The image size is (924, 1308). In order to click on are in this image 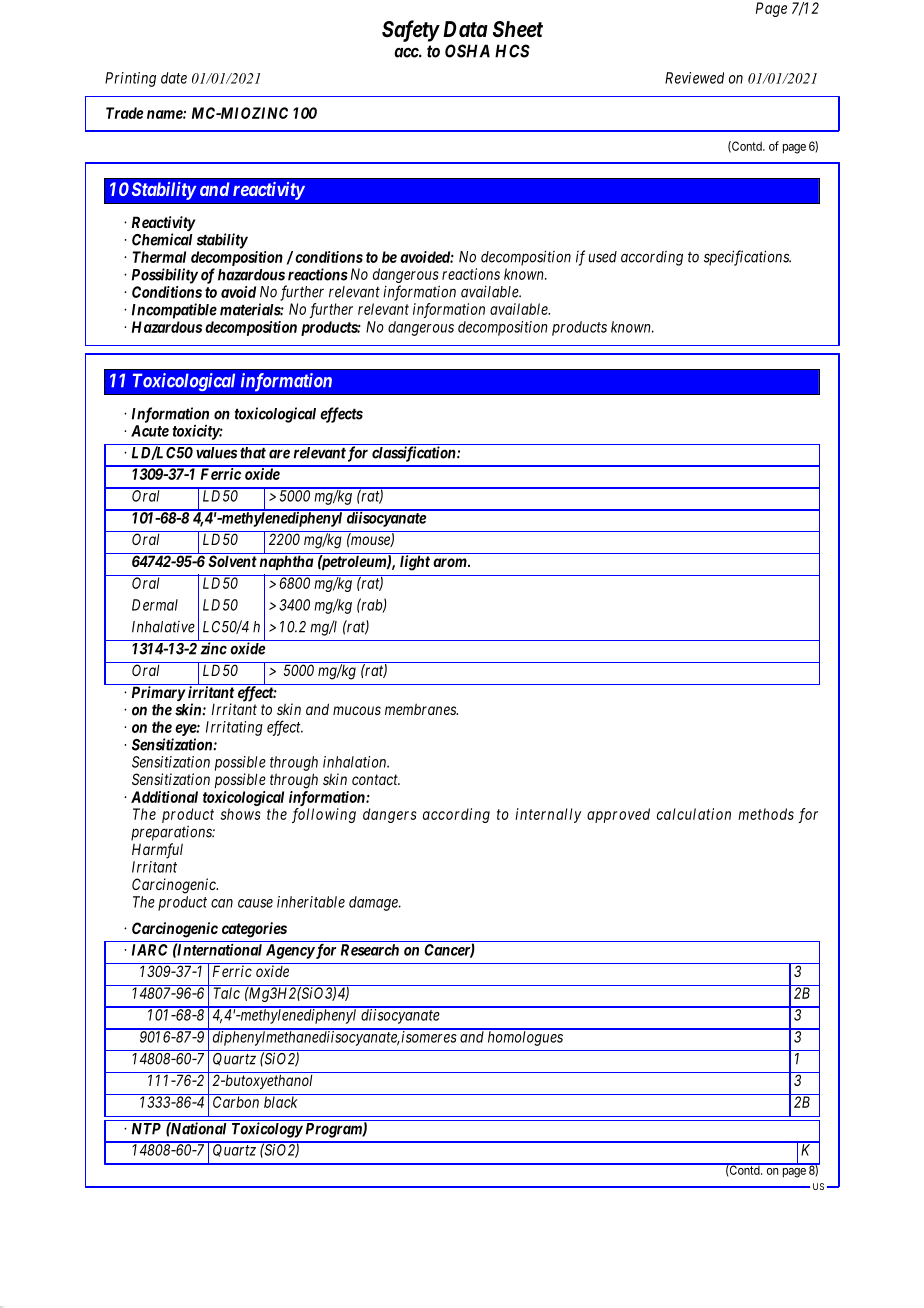, I will do `click(279, 454)`.
